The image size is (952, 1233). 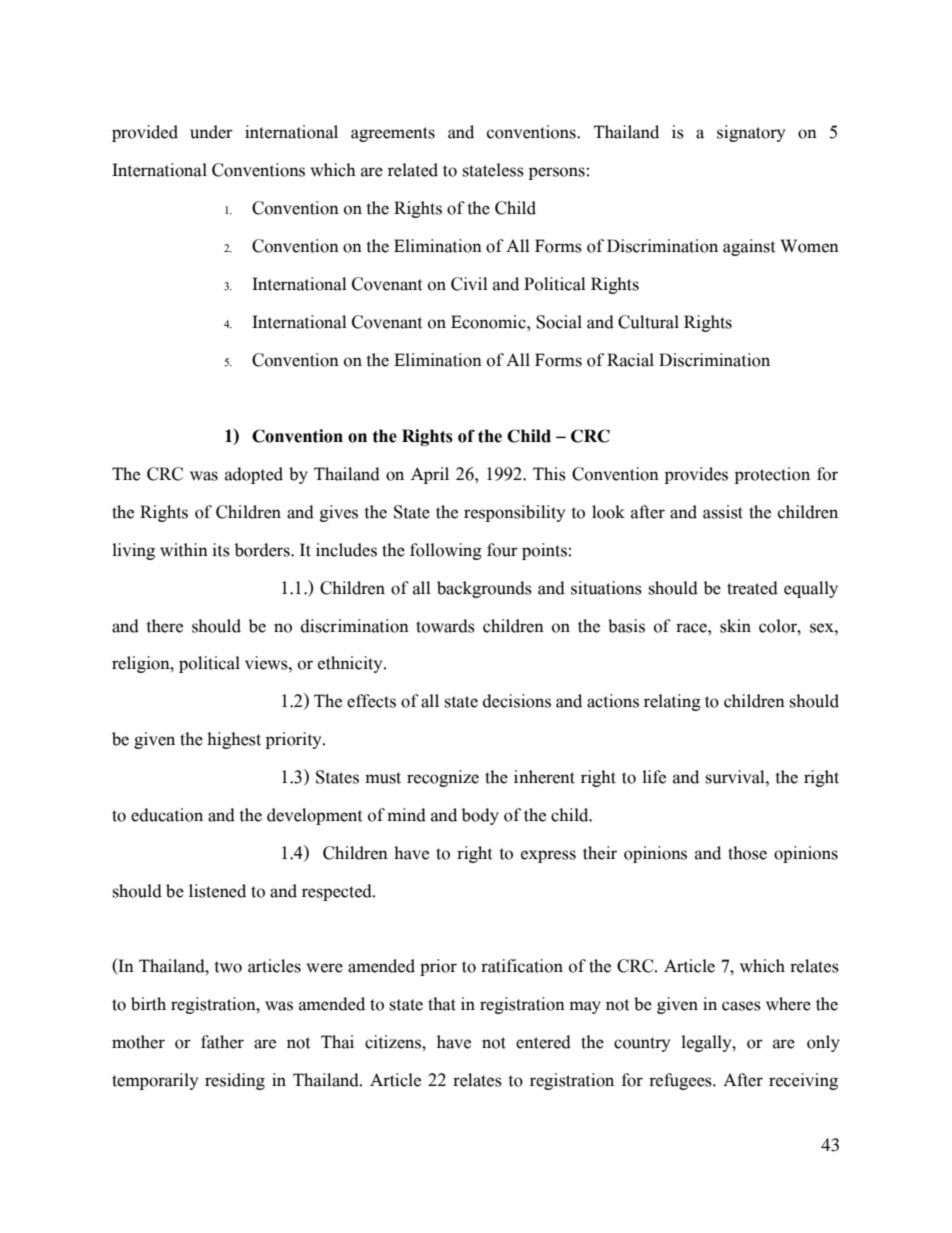 I want to click on April, so click(x=430, y=475).
